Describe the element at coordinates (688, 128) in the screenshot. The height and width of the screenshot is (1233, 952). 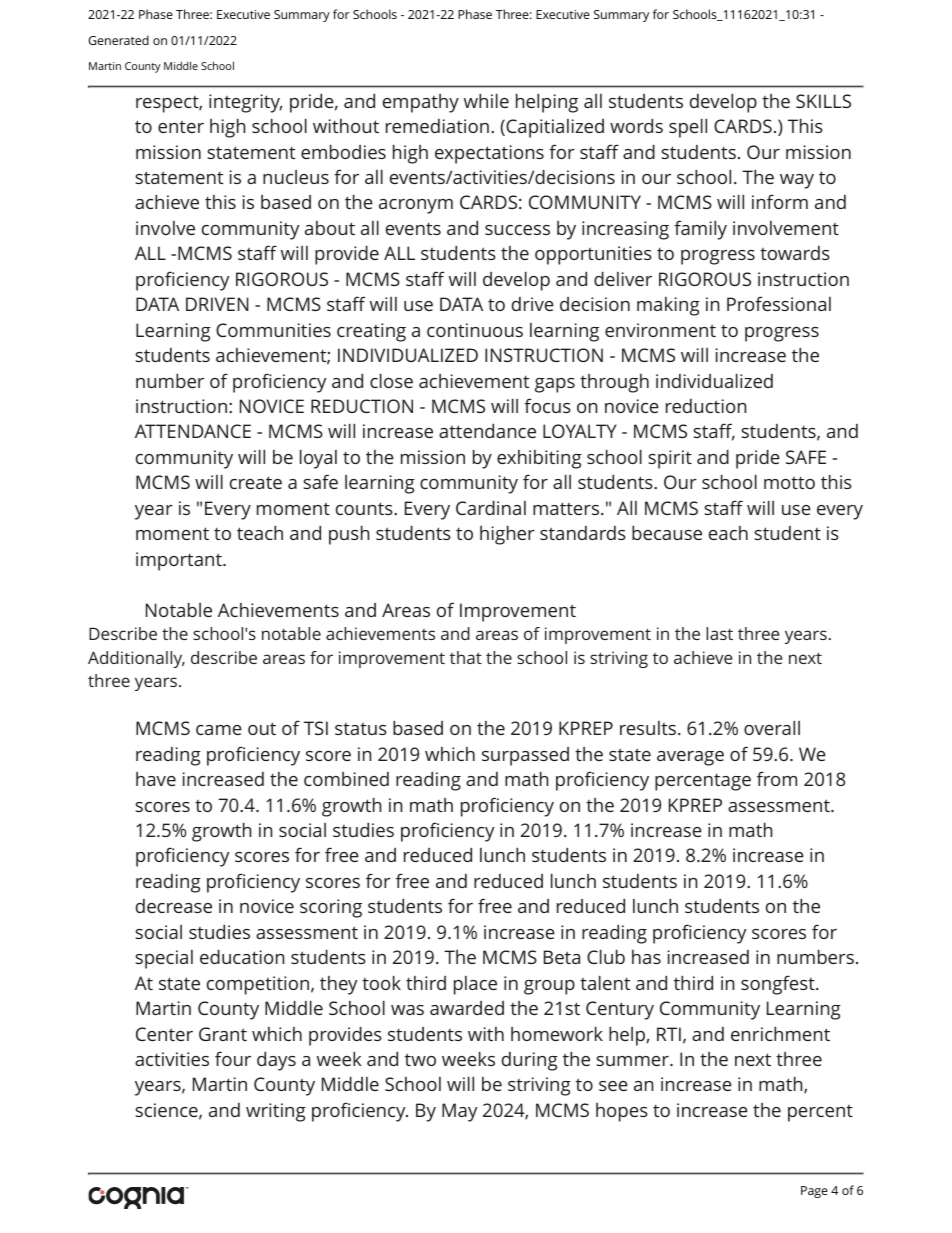
I see `spell` at that location.
